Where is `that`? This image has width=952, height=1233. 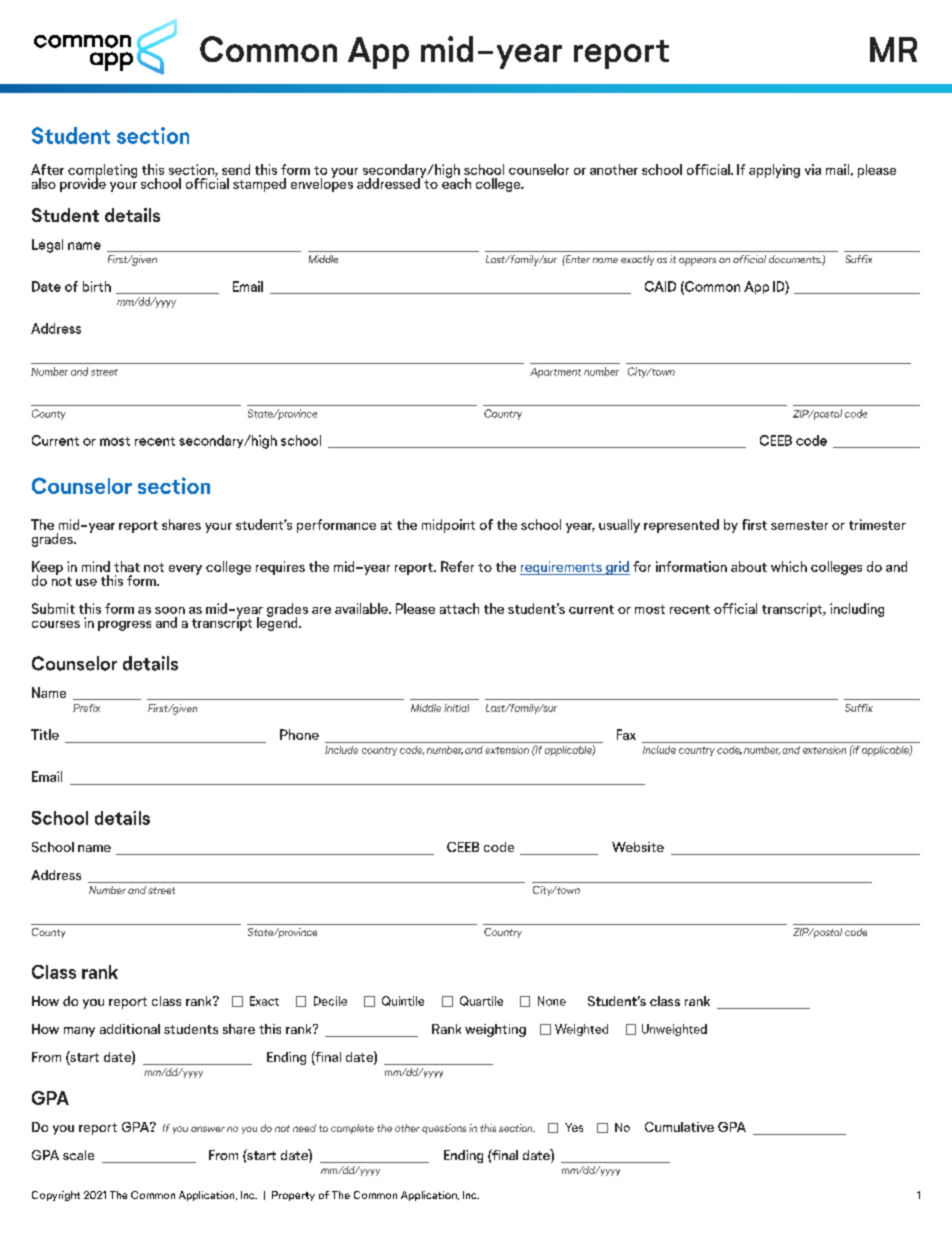
that is located at coordinates (127, 566).
